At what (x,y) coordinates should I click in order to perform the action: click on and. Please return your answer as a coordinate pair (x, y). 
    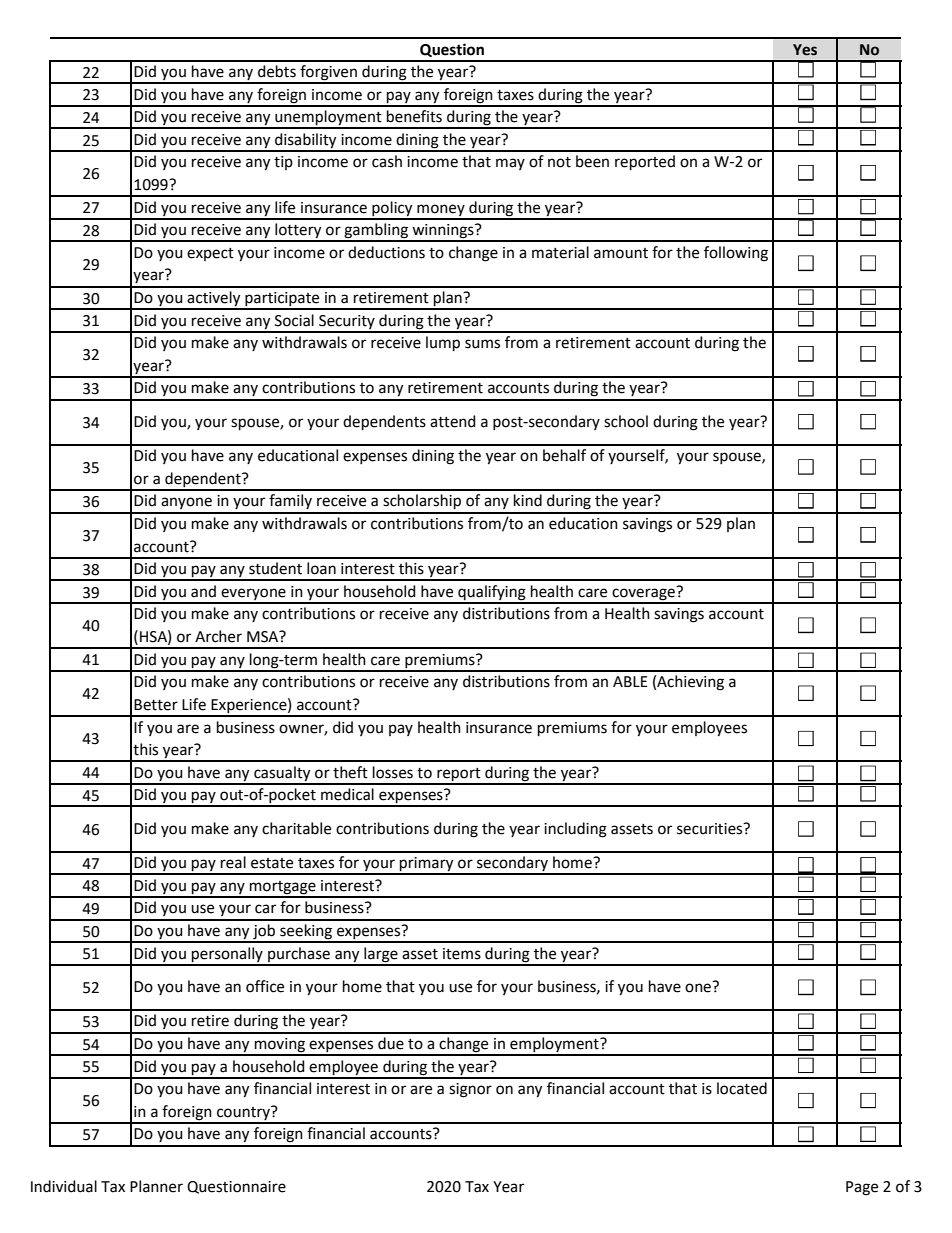
    Looking at the image, I should click on (203, 591).
